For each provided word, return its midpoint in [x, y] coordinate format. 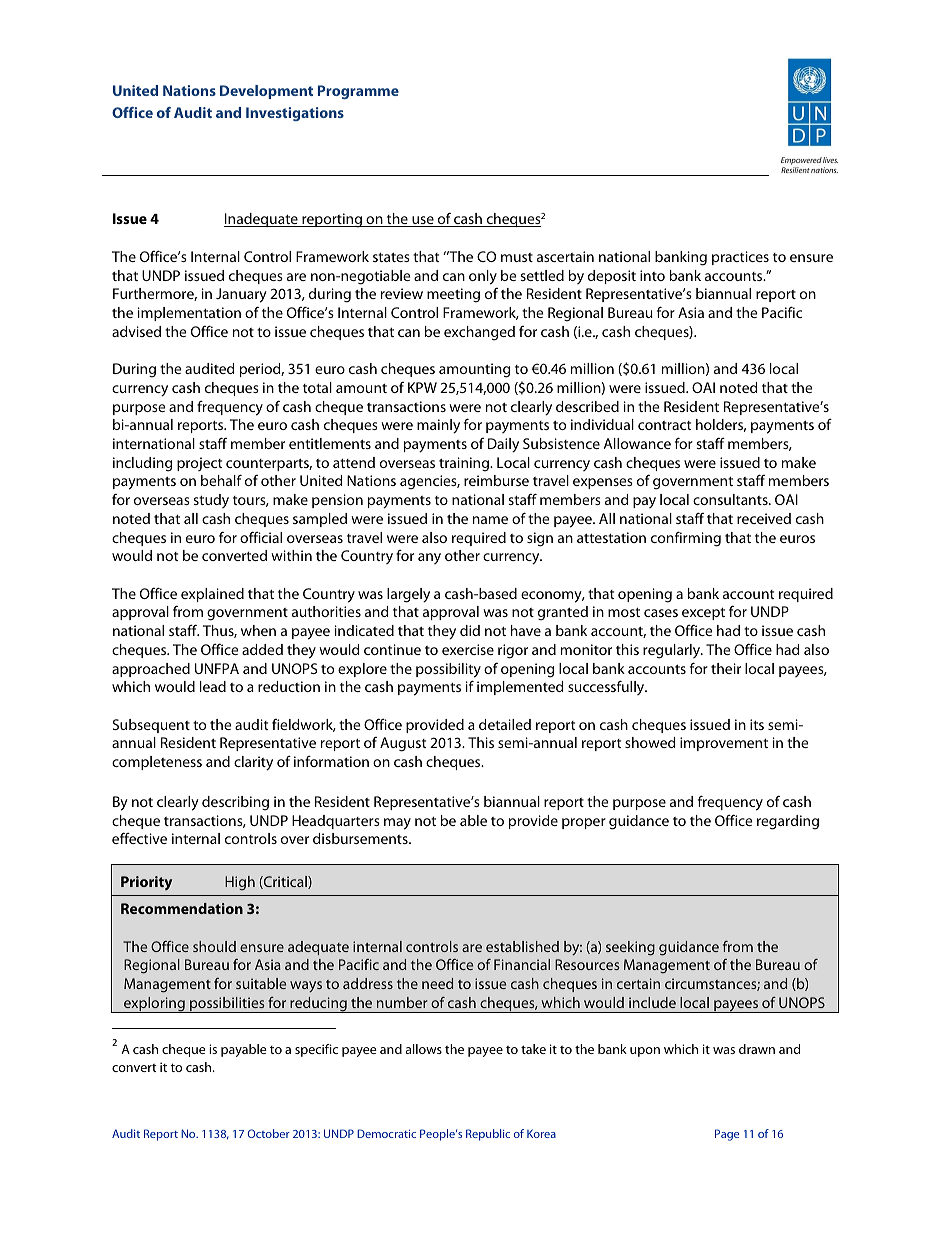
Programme [358, 92]
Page [727, 1135]
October [269, 1133]
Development [266, 92]
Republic [488, 1135]
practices [740, 258]
